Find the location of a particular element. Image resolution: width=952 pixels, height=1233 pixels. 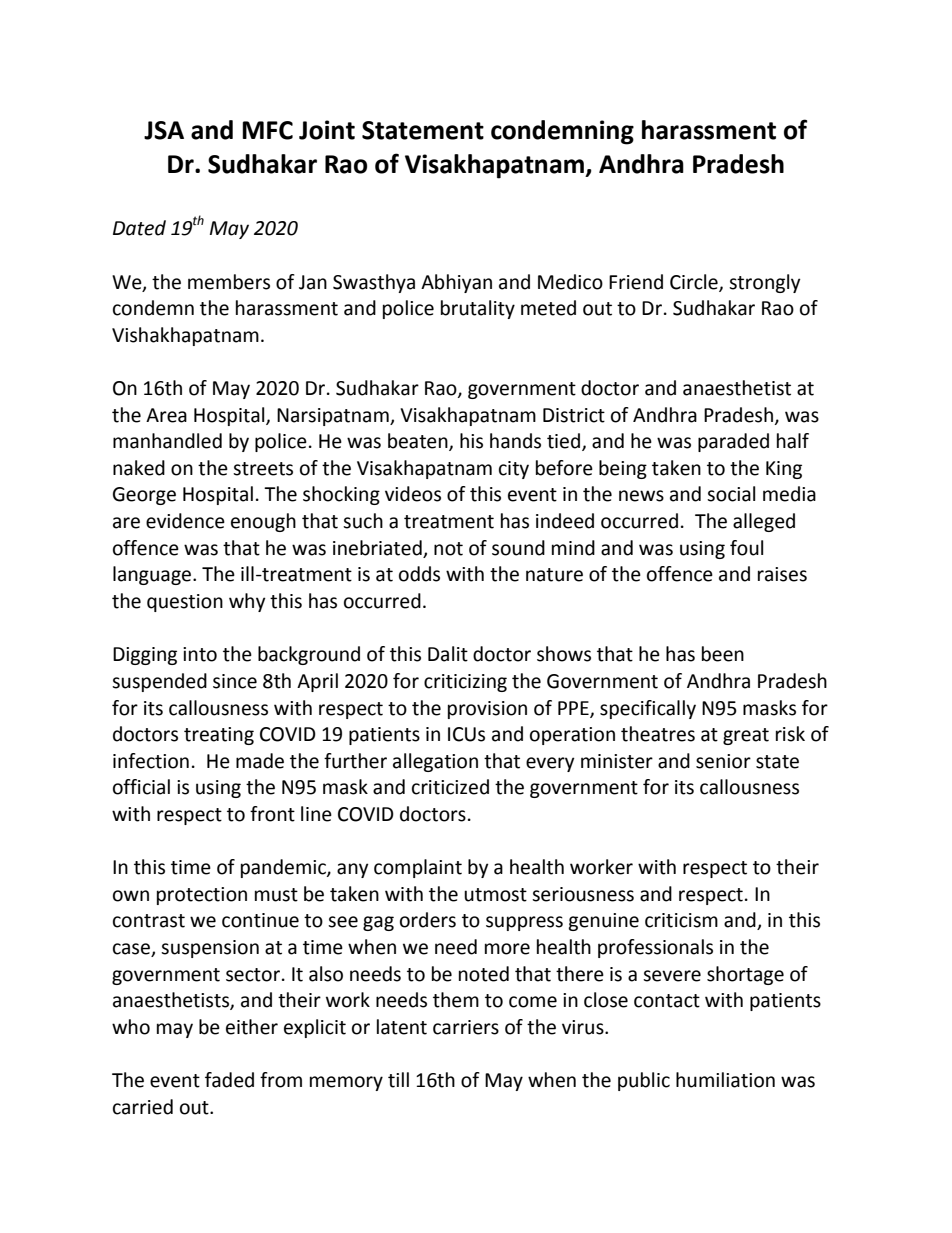

utmost is located at coordinates (495, 895).
